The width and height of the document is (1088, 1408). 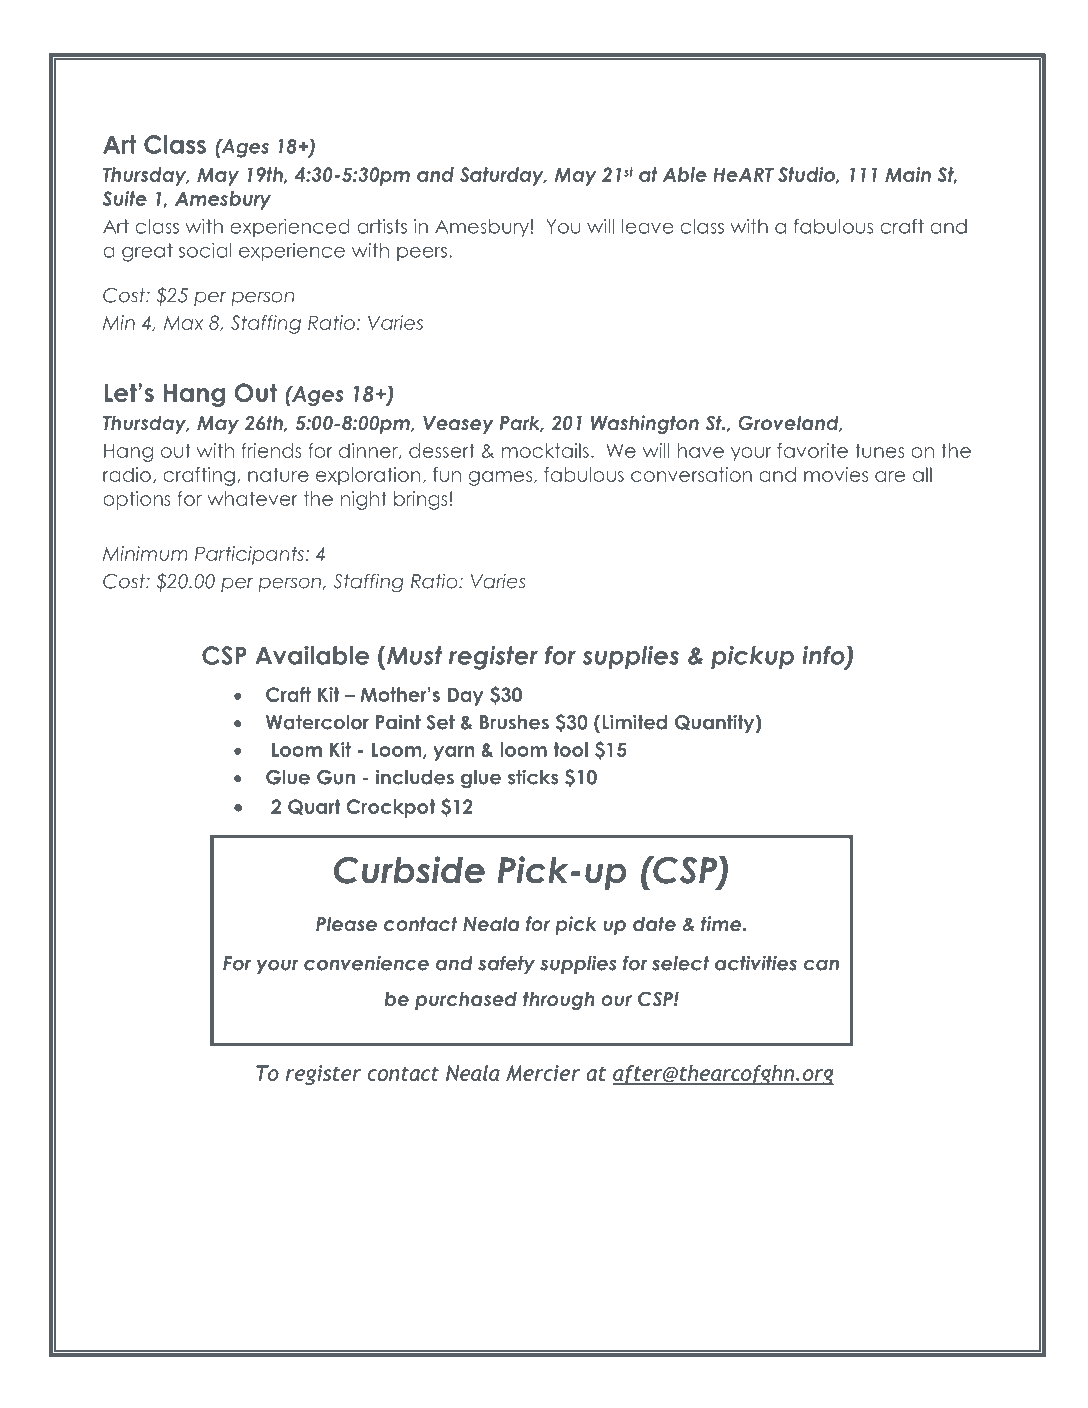 What do you see at coordinates (533, 777) in the document?
I see `sticks` at bounding box center [533, 777].
